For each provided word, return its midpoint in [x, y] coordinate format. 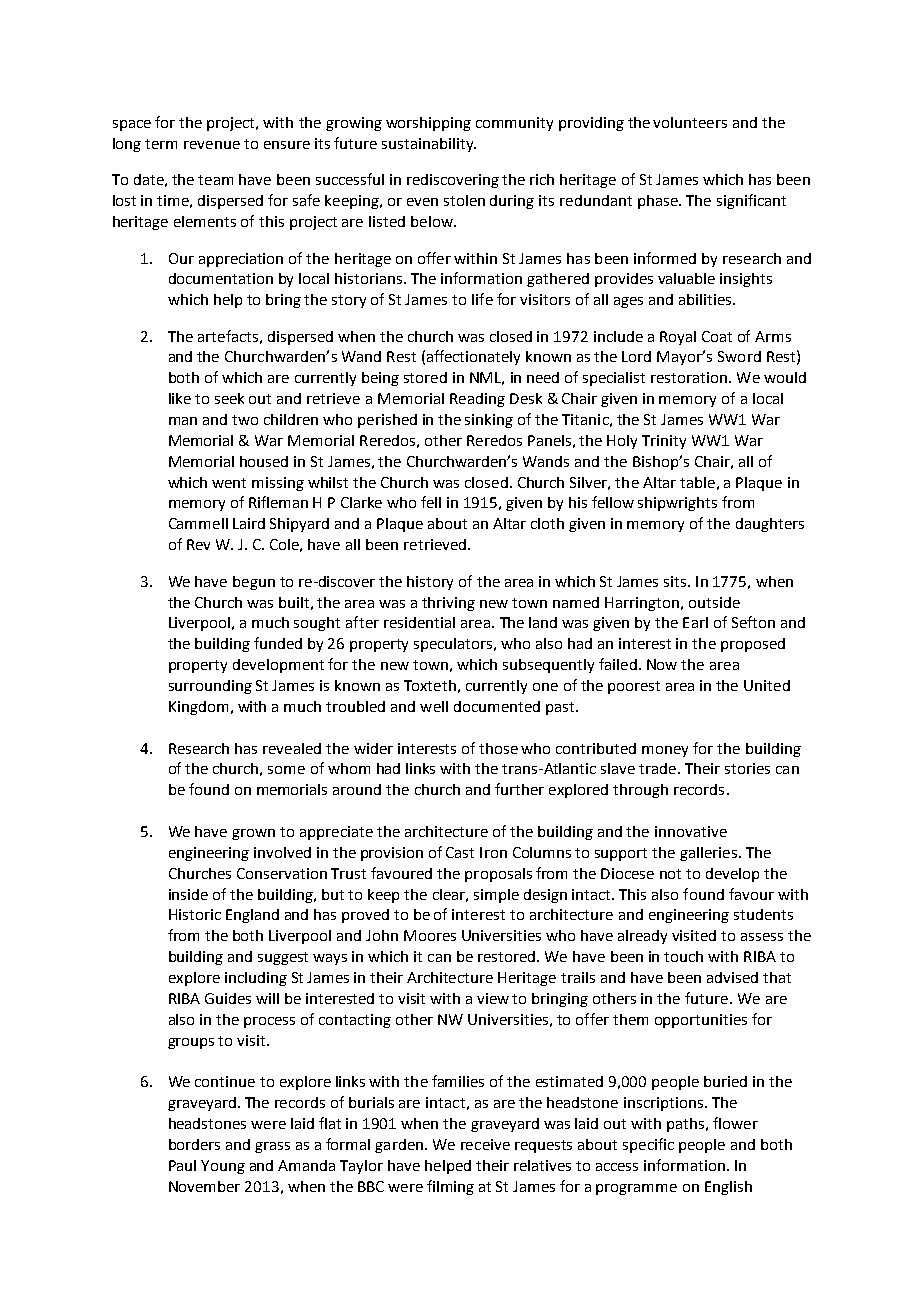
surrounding [210, 687]
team [215, 180]
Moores [430, 935]
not [670, 874]
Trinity [664, 442]
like [180, 398]
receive [485, 1144]
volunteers [690, 122]
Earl [695, 622]
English [728, 1188]
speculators [455, 645]
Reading [477, 400]
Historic [195, 914]
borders [194, 1144]
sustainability [428, 145]
